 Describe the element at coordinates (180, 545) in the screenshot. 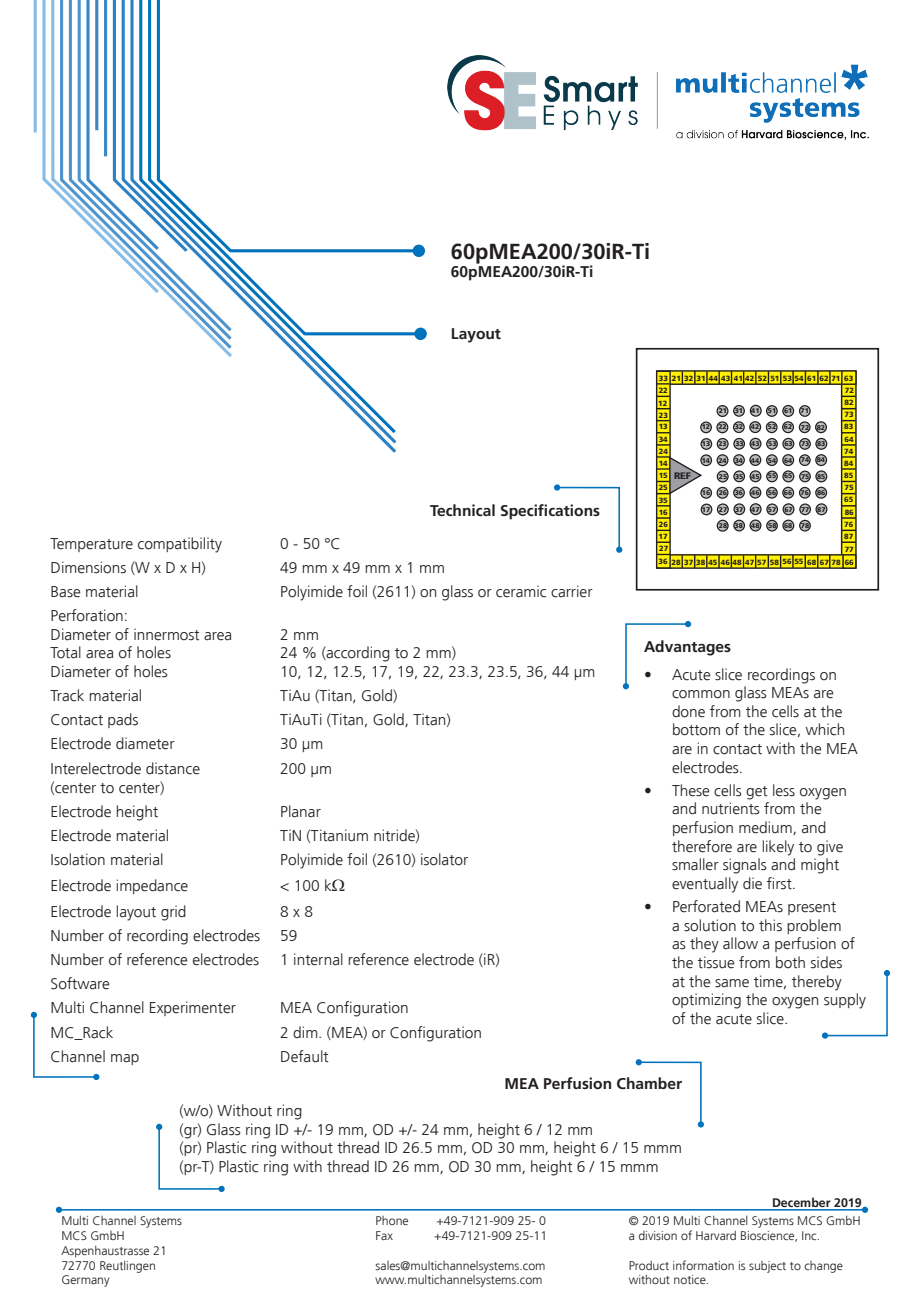

I see `compatibility` at that location.
